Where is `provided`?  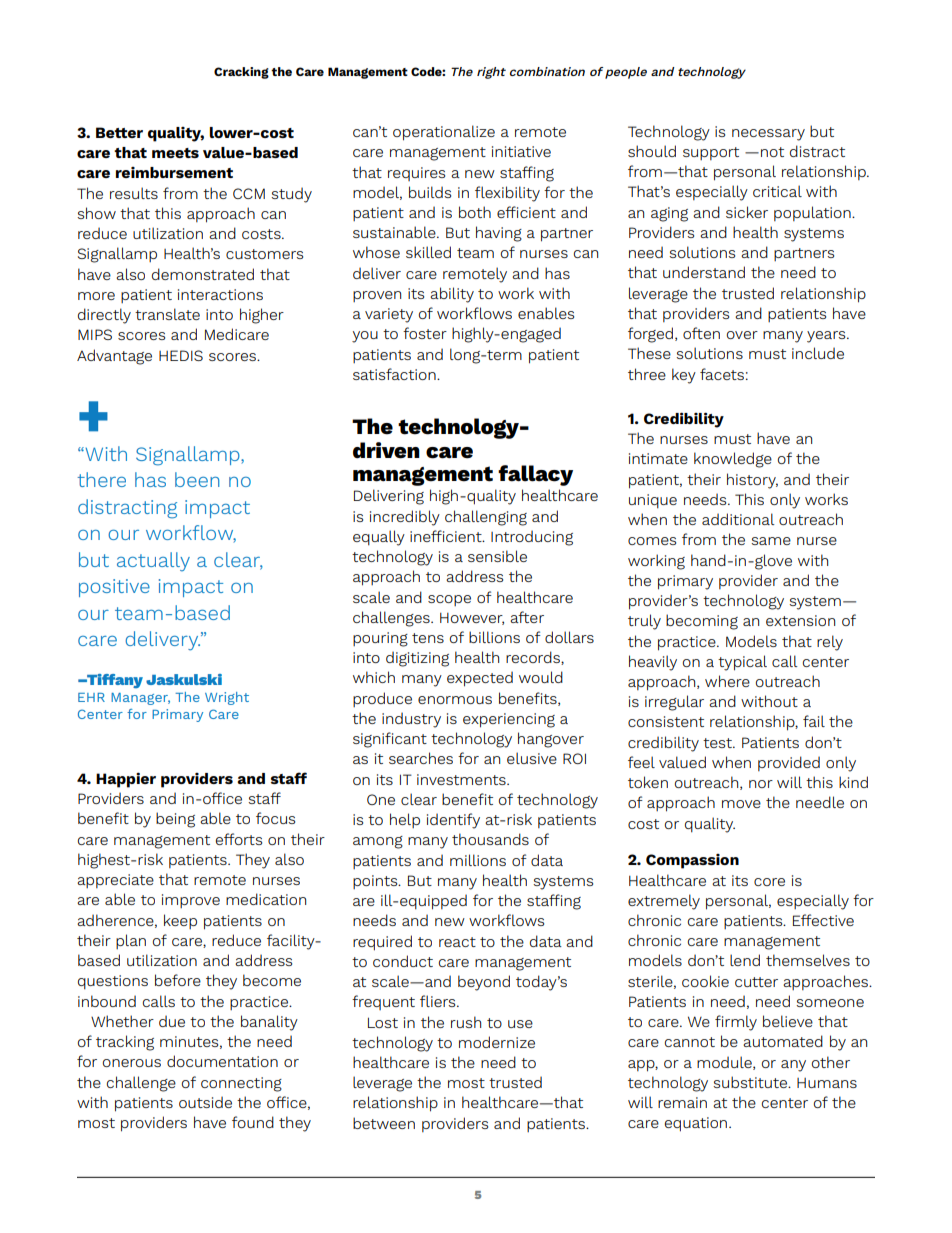
provided is located at coordinates (789, 763).
